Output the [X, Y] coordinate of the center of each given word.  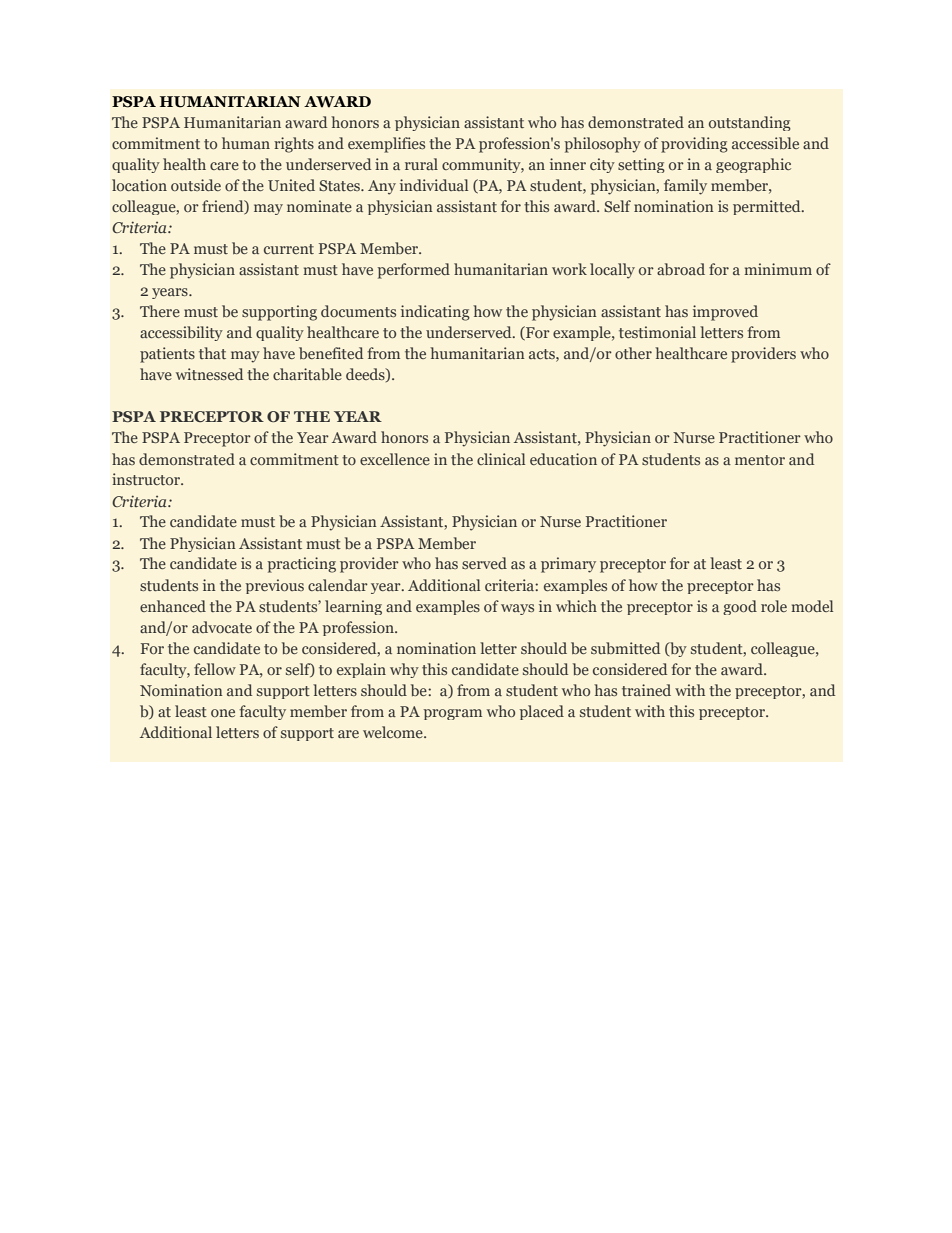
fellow [215, 669]
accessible [765, 143]
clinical [501, 459]
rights [294, 145]
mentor [760, 460]
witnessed [209, 374]
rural [421, 164]
